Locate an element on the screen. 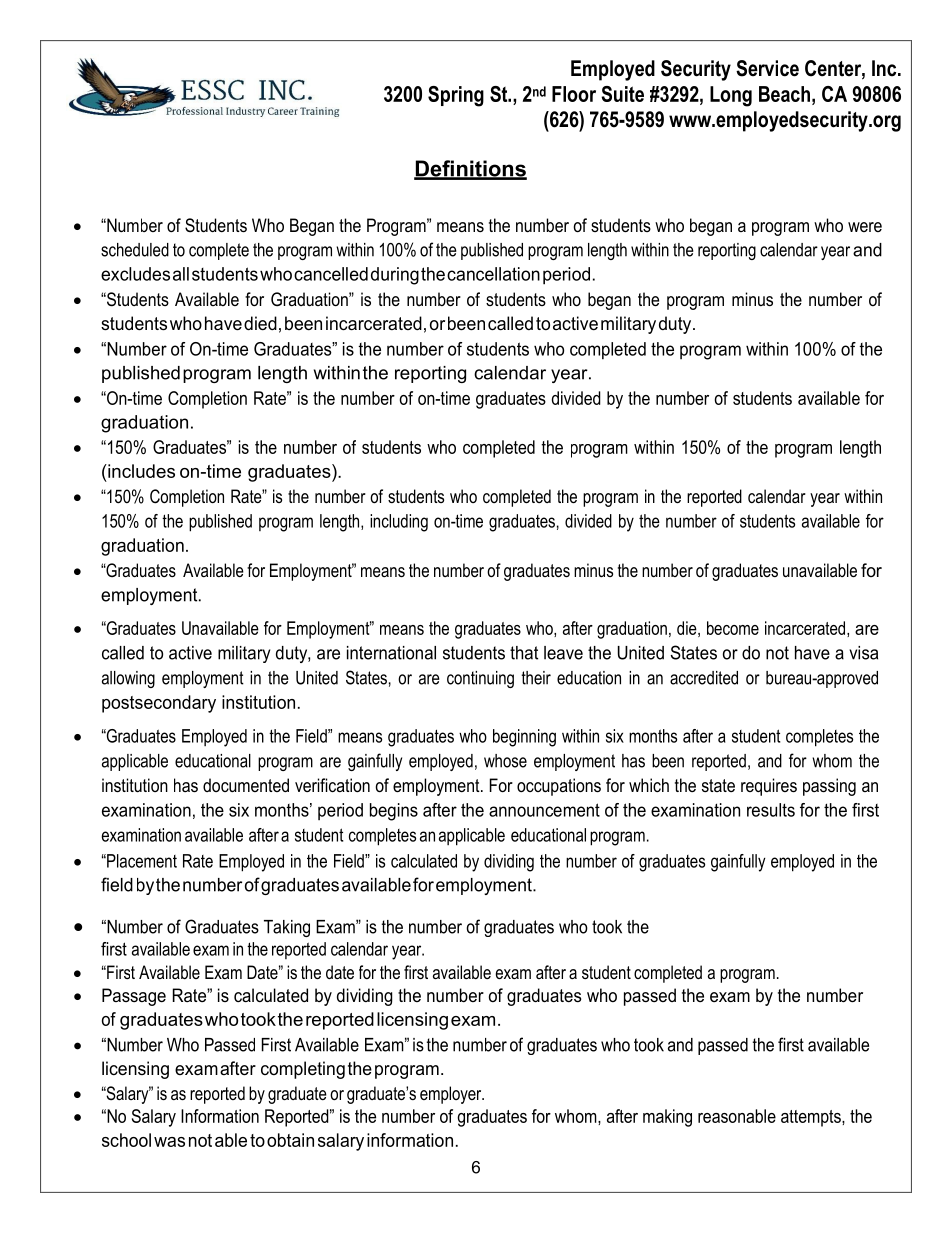 The width and height of the screenshot is (952, 1233). scheduled is located at coordinates (135, 250).
